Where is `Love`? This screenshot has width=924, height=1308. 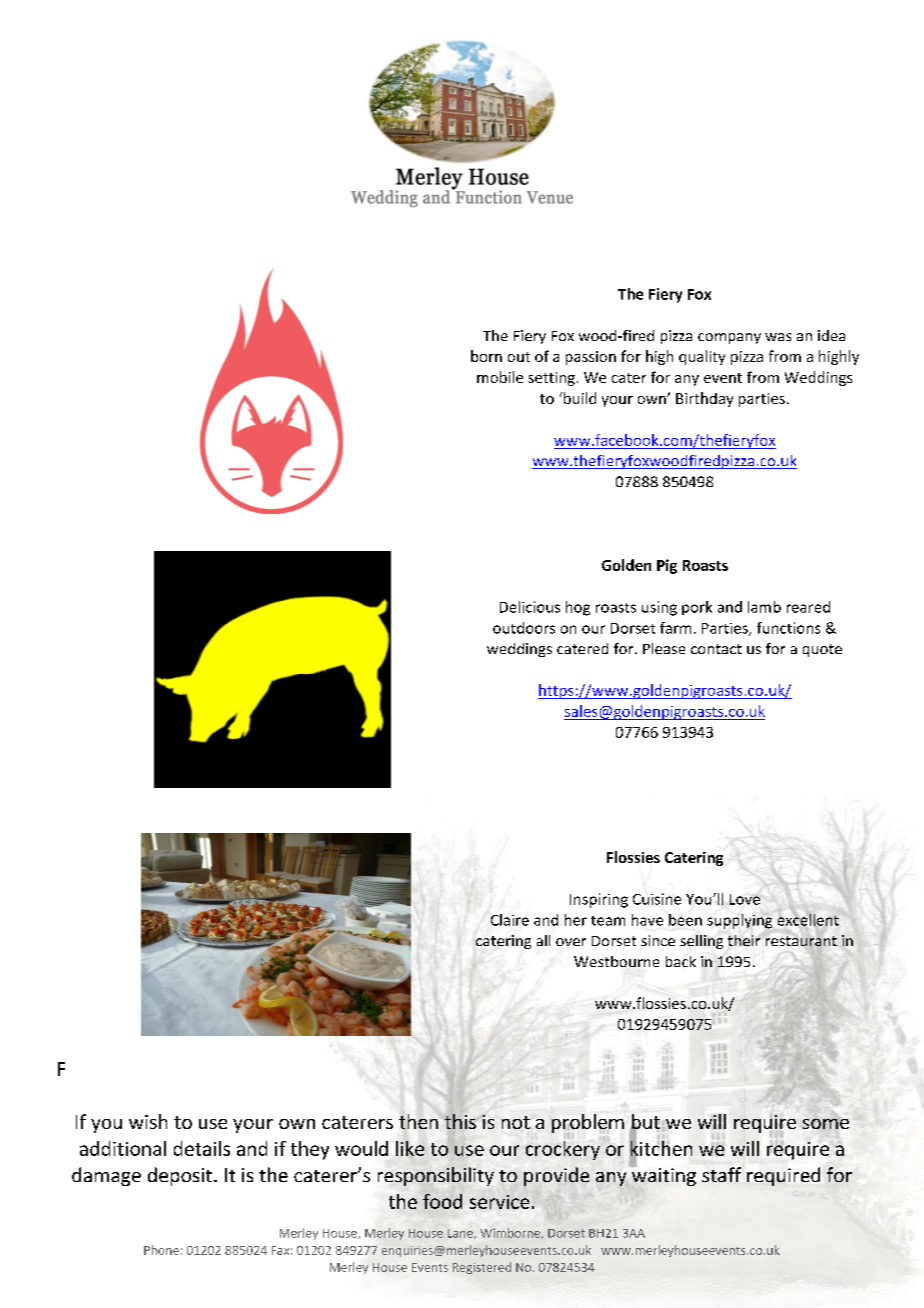 Love is located at coordinates (745, 899).
